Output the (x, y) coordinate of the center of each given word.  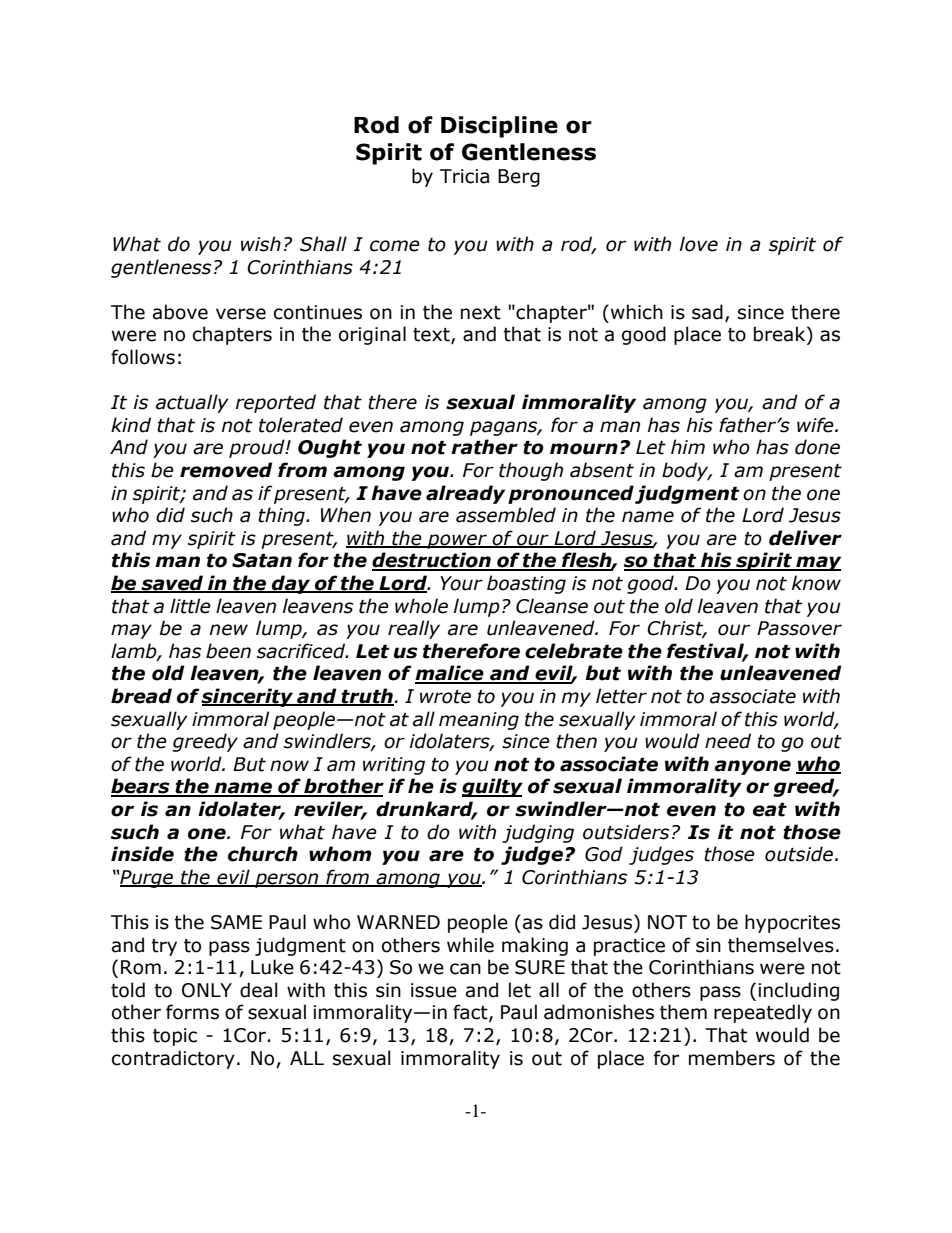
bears (141, 787)
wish (261, 244)
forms (192, 1012)
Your (461, 583)
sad (707, 312)
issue (434, 990)
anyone (752, 767)
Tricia (464, 176)
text (432, 336)
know (816, 583)
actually (192, 403)
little (190, 606)
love (699, 244)
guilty (492, 787)
